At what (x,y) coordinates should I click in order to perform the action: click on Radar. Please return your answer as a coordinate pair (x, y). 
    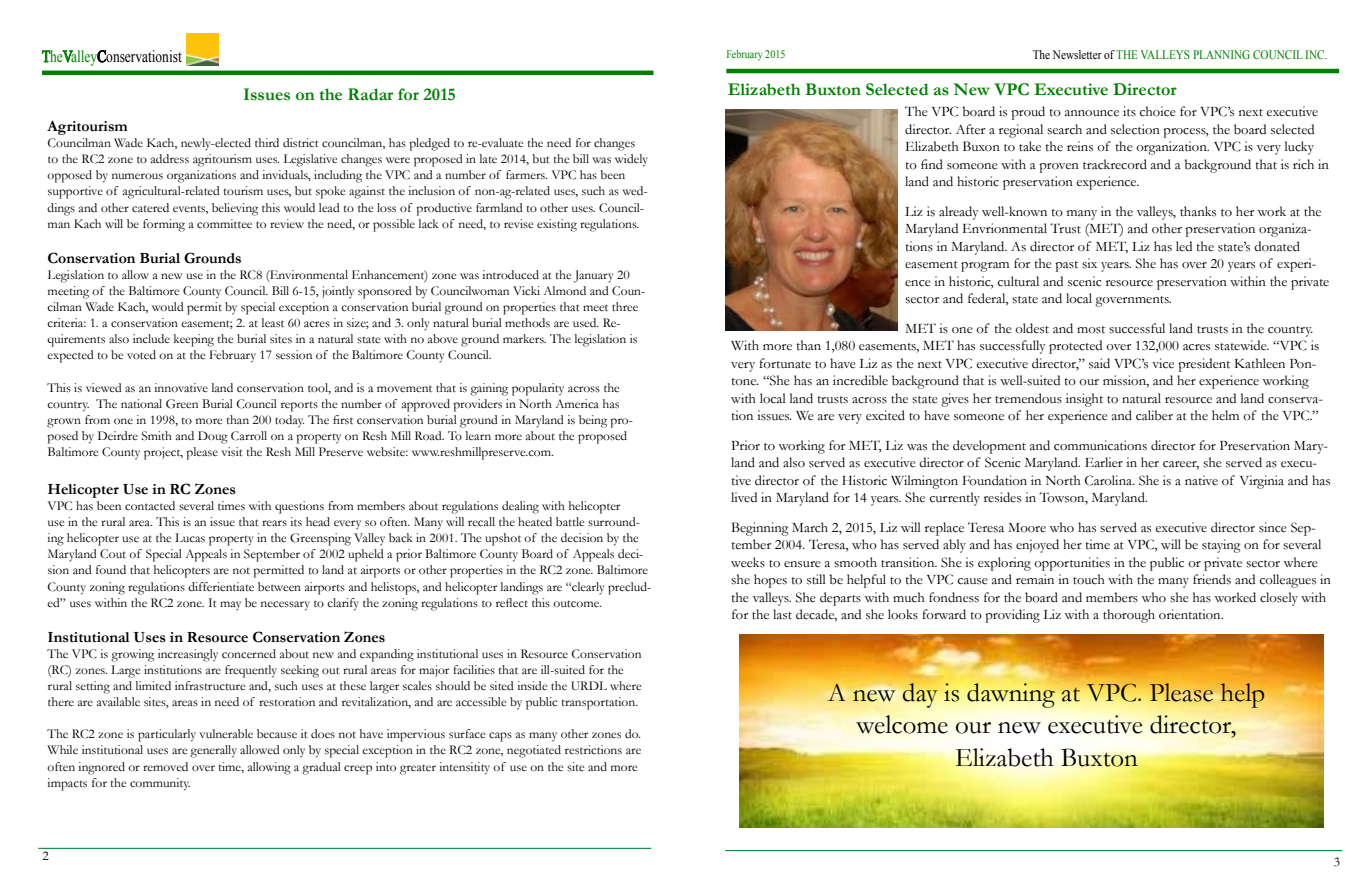
    Looking at the image, I should click on (371, 94).
